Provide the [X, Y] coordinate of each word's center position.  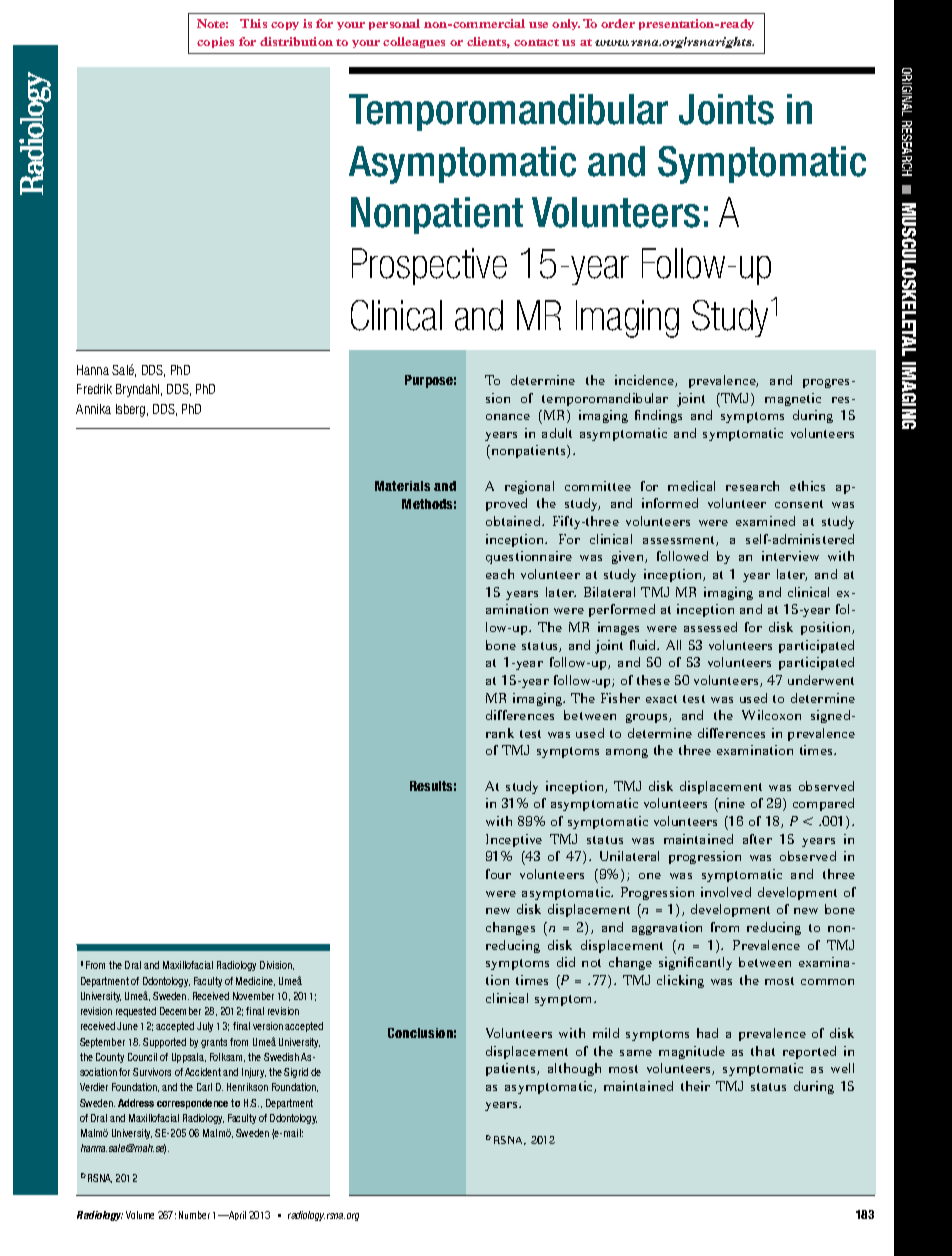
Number [194, 1215]
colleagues [414, 42]
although [574, 1069]
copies [215, 42]
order [618, 23]
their [695, 1086]
